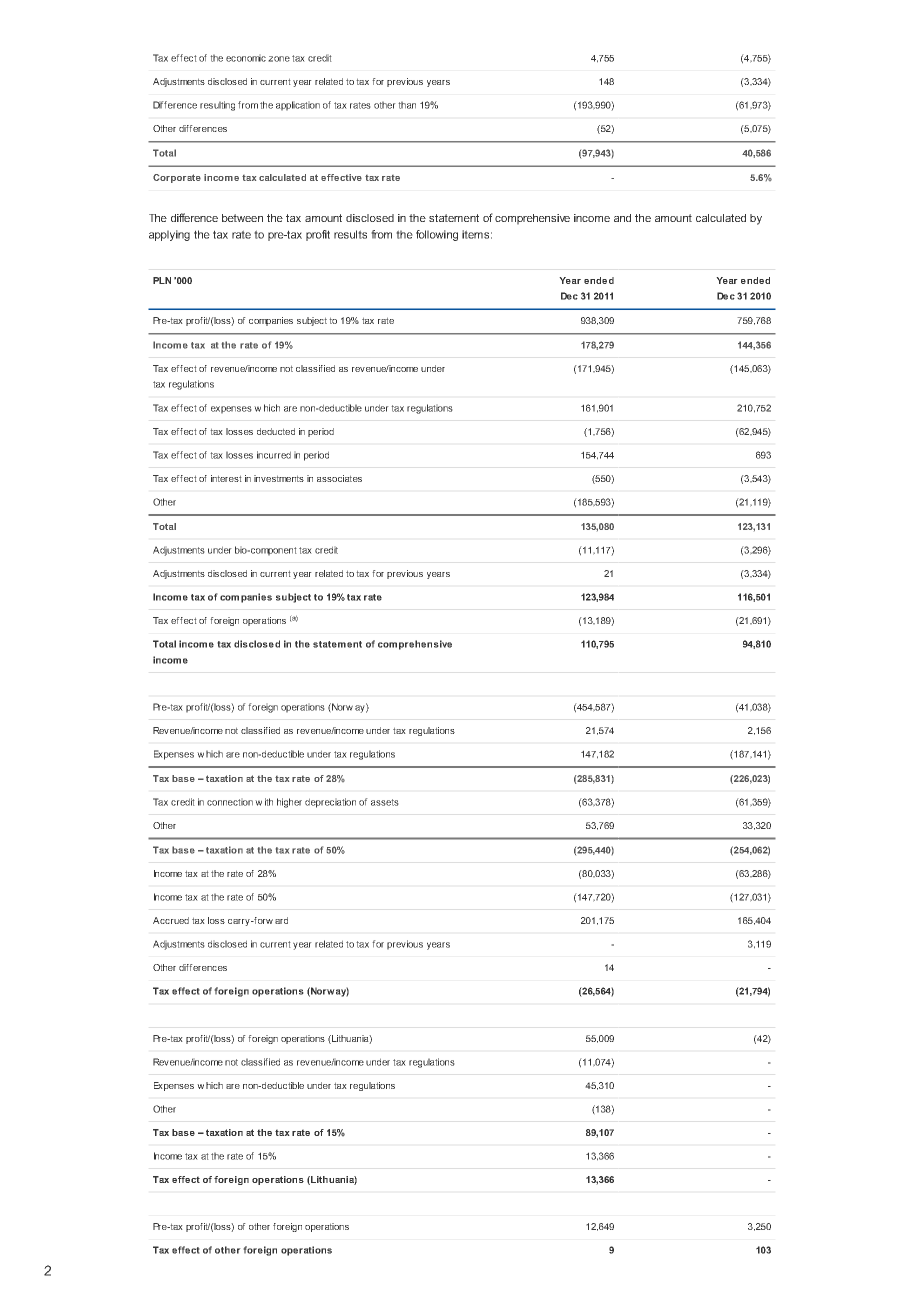 Image resolution: width=924 pixels, height=1313 pixels. What do you see at coordinates (407, 105) in the image?
I see `than` at bounding box center [407, 105].
